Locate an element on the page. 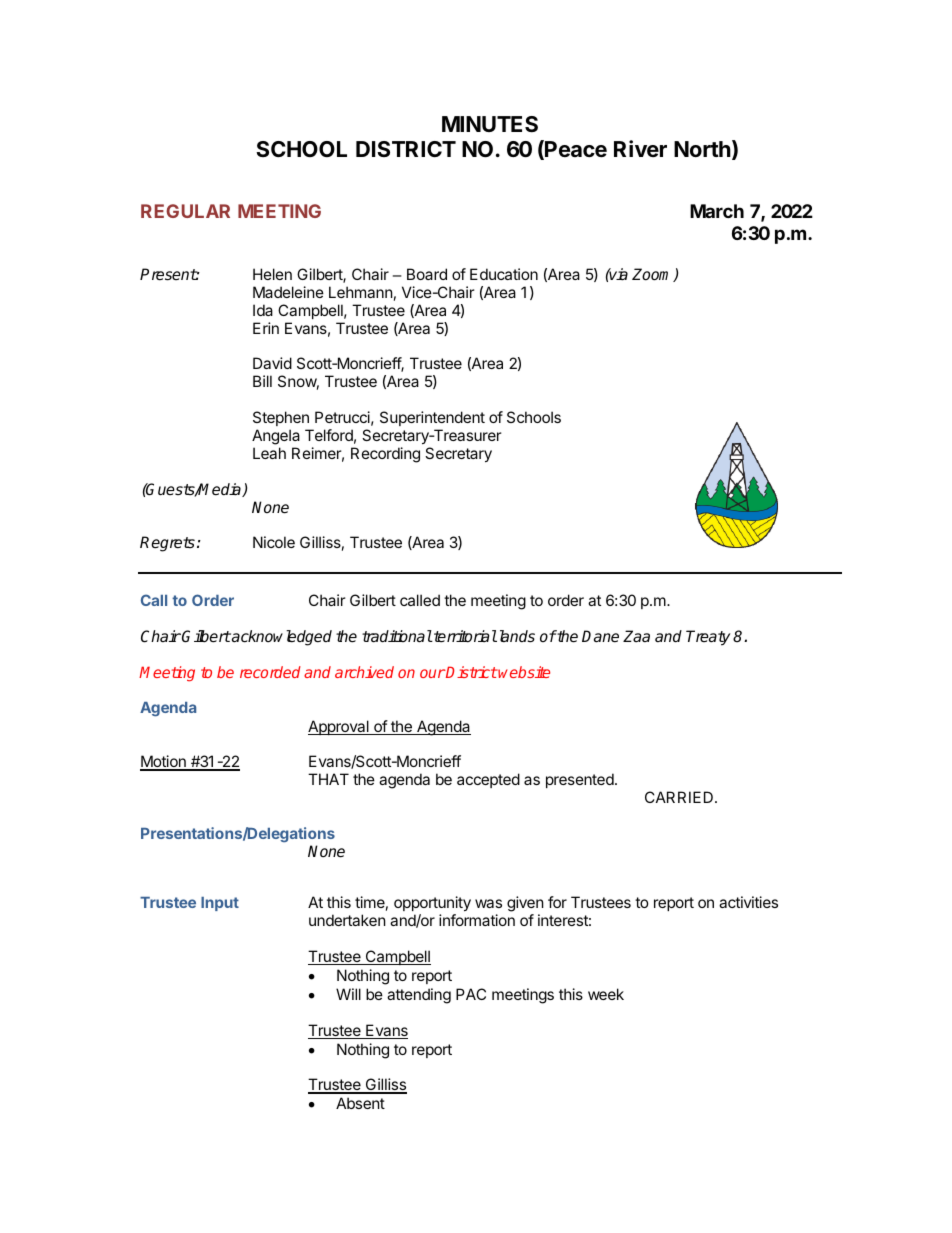  acknowledged is located at coordinates (281, 638).
